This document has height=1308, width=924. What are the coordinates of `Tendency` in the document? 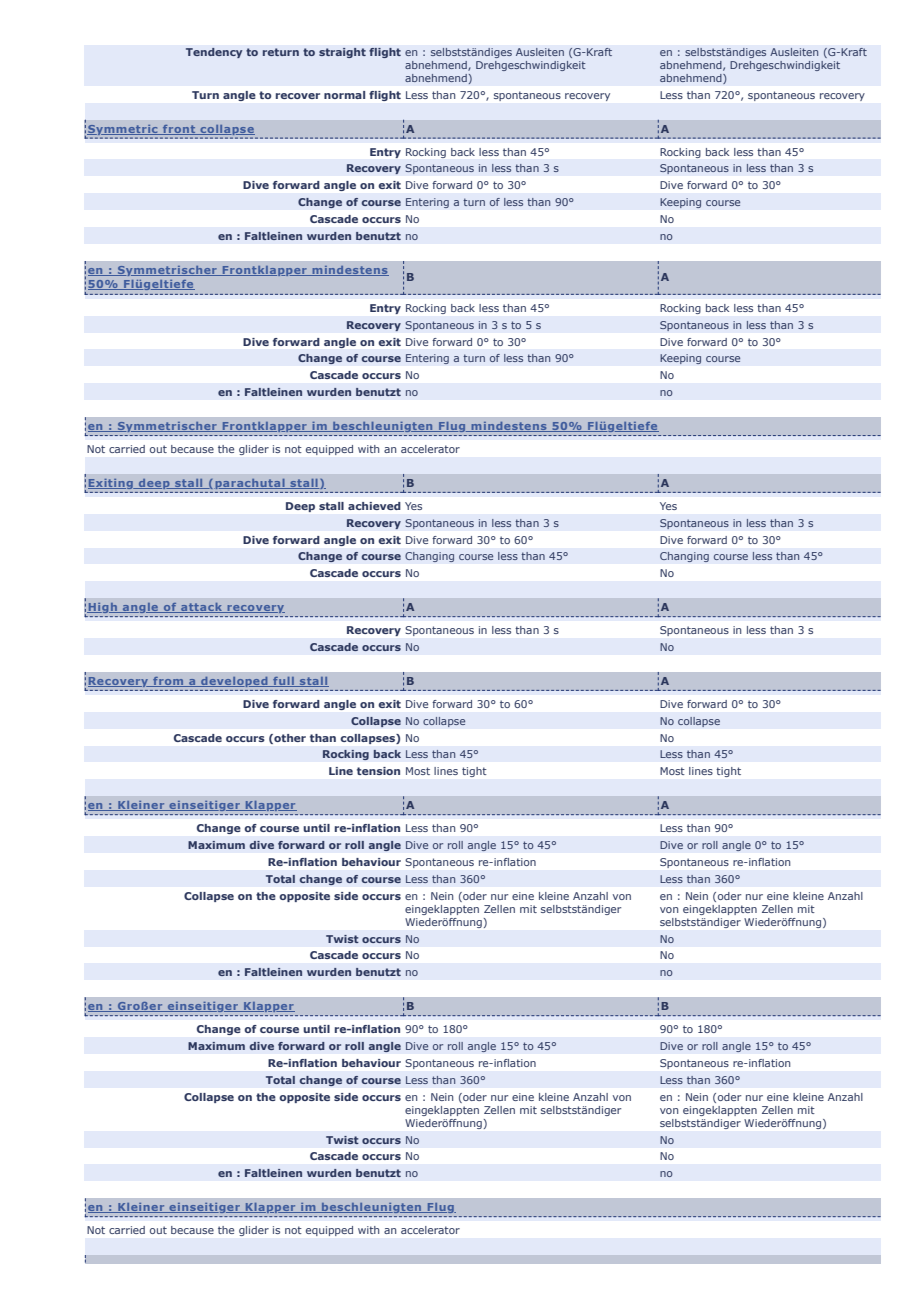 It's located at (214, 53).
